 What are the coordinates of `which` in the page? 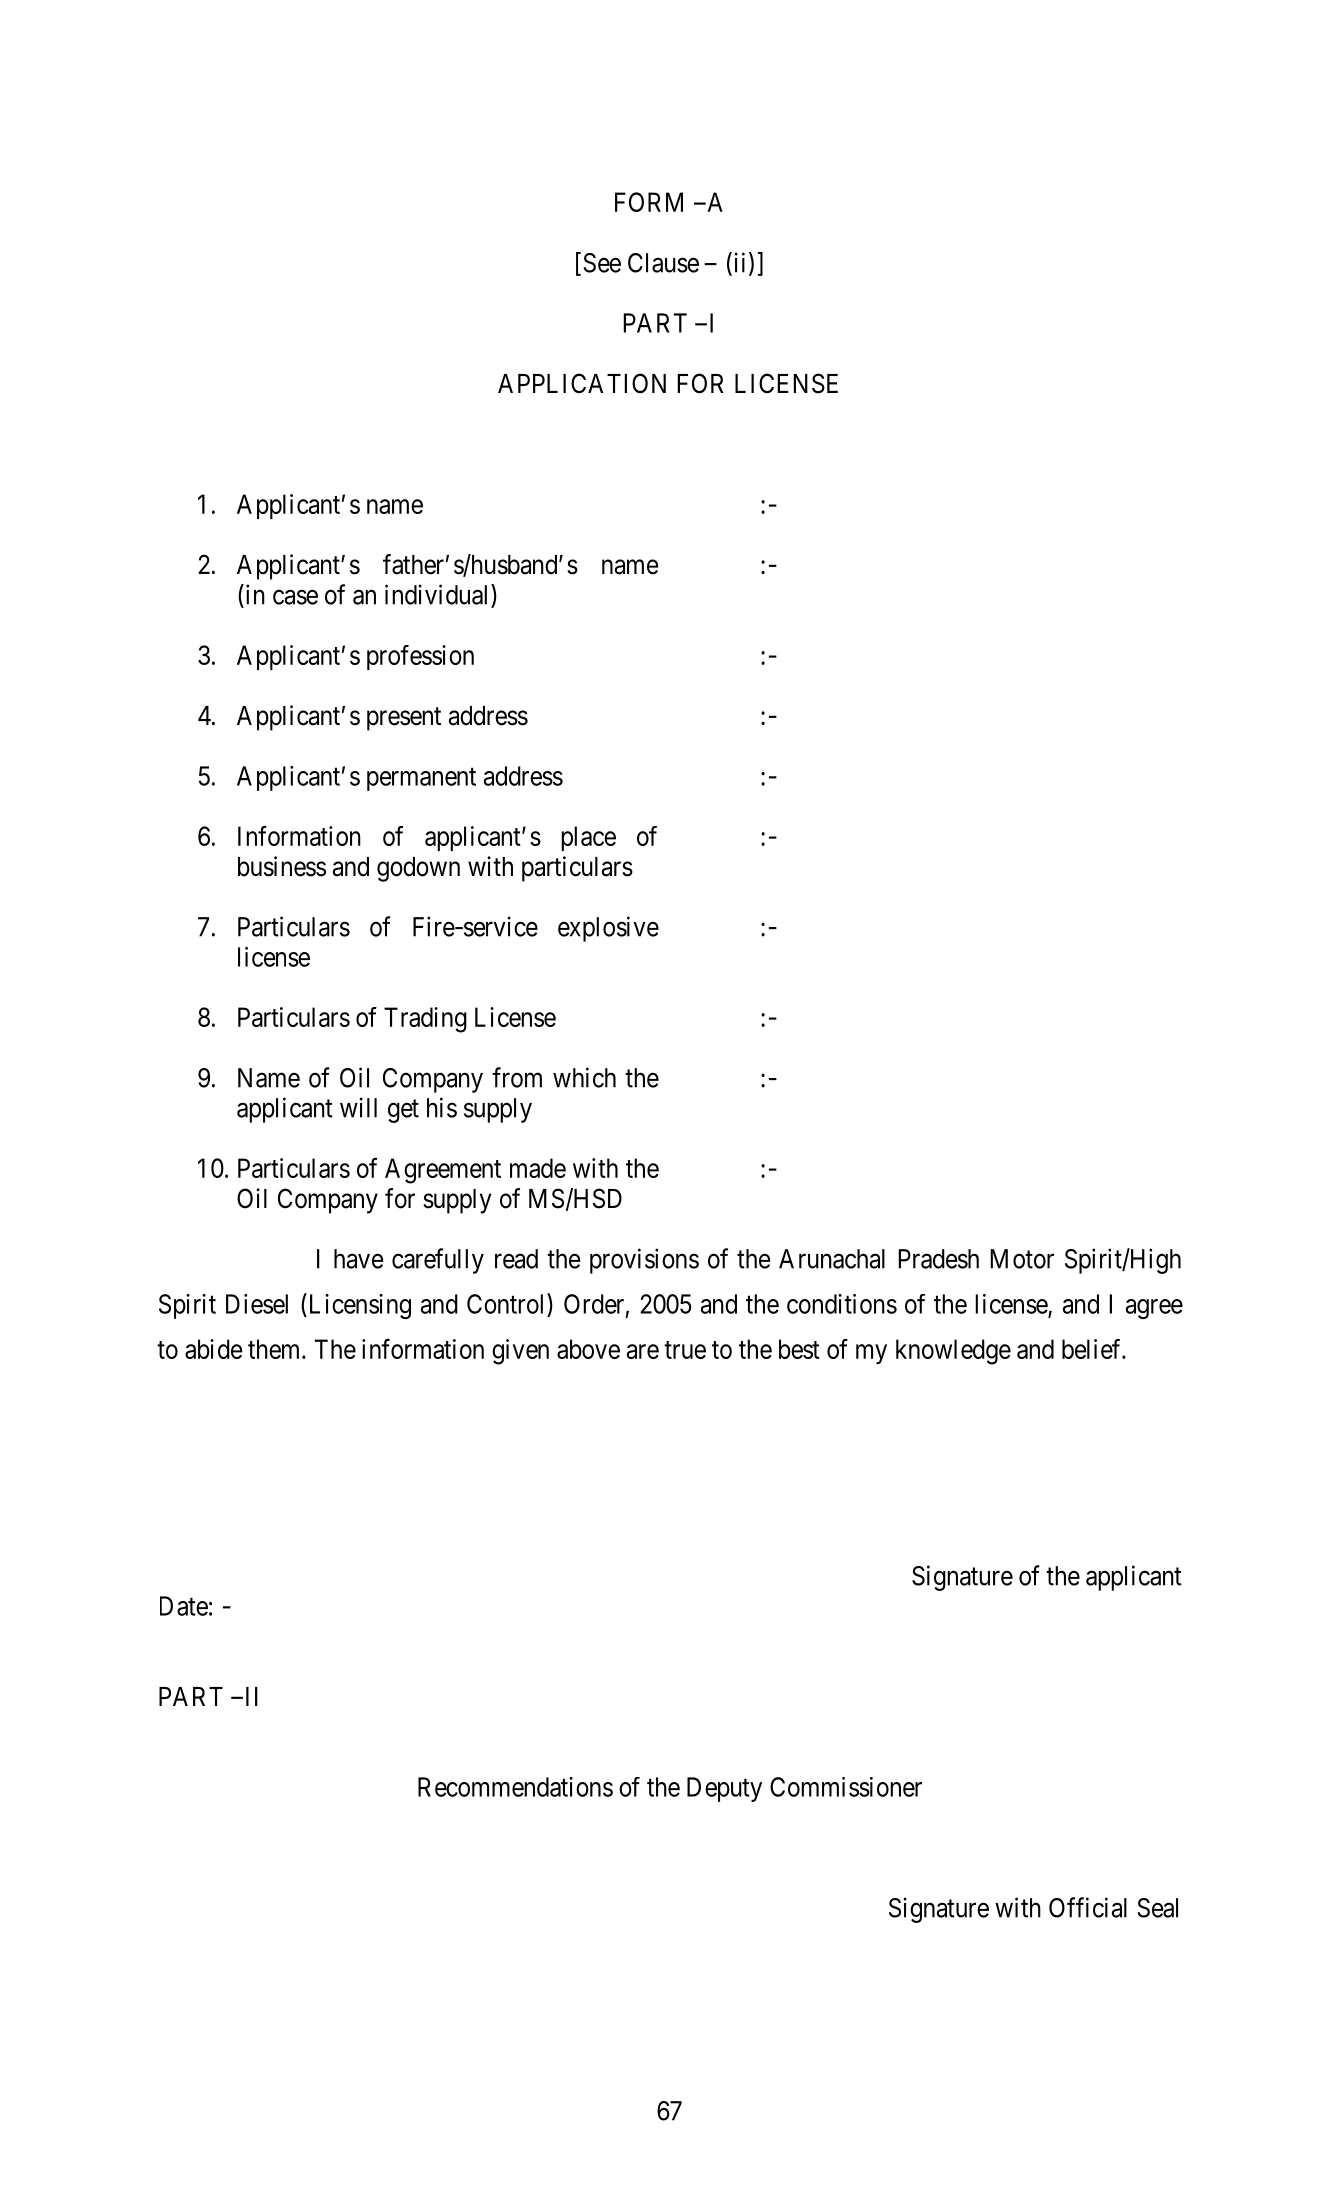 It's located at (584, 1077).
